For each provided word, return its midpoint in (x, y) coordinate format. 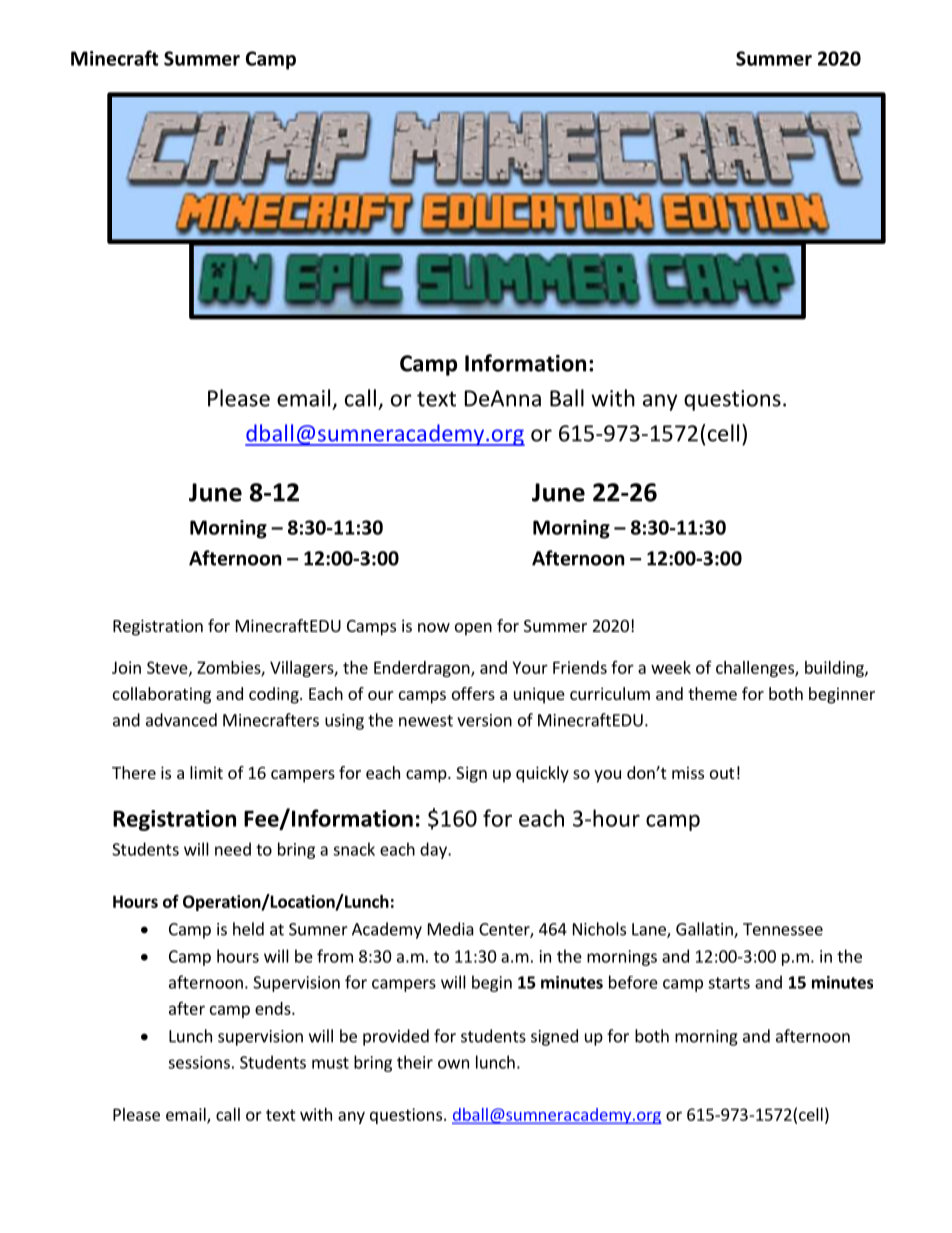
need (233, 849)
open (473, 629)
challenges (756, 669)
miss (688, 772)
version (484, 720)
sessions (199, 1062)
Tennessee (783, 929)
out (722, 773)
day (434, 850)
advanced (181, 720)
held (248, 929)
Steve (168, 668)
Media (451, 929)
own (453, 1064)
